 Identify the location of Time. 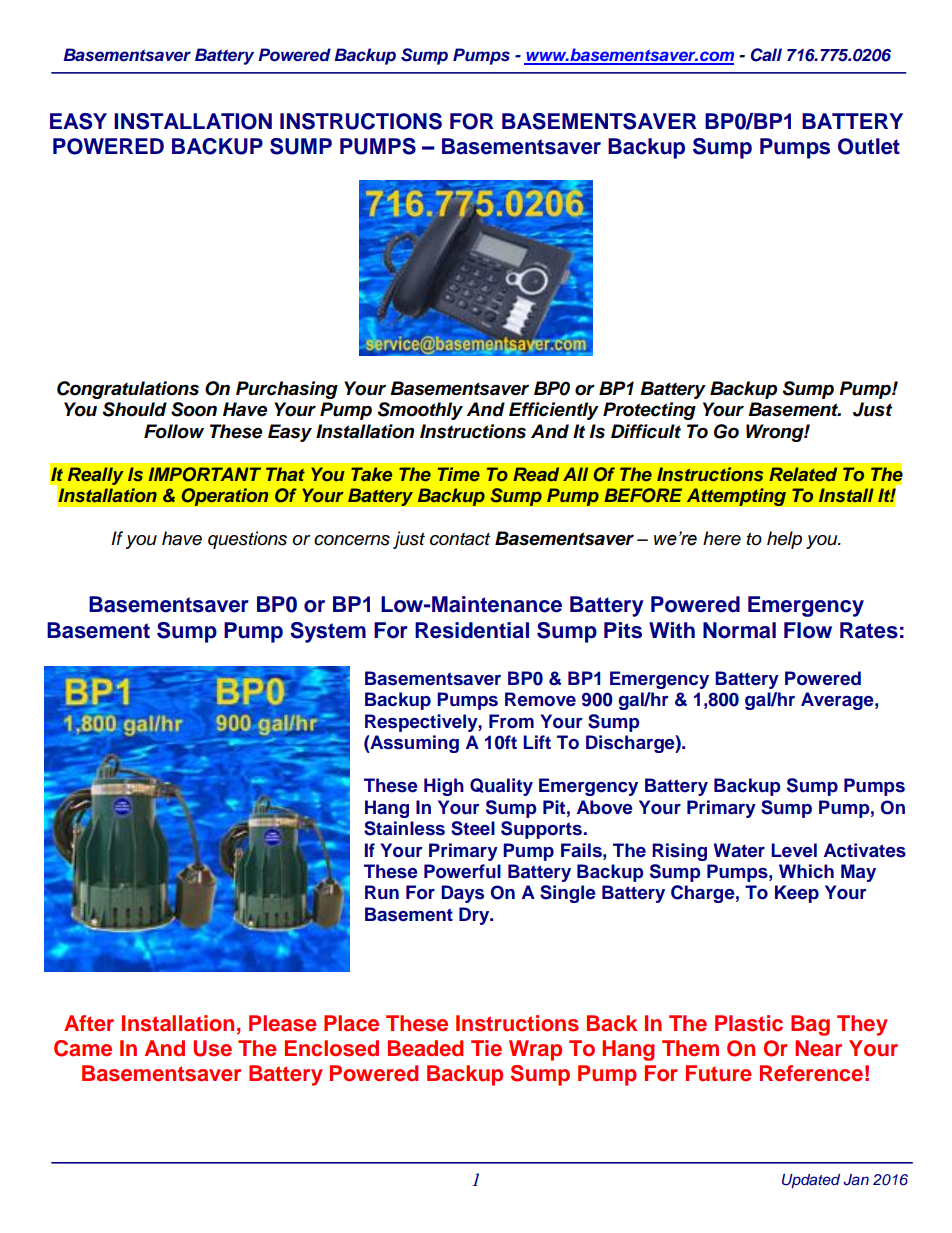
(459, 474).
